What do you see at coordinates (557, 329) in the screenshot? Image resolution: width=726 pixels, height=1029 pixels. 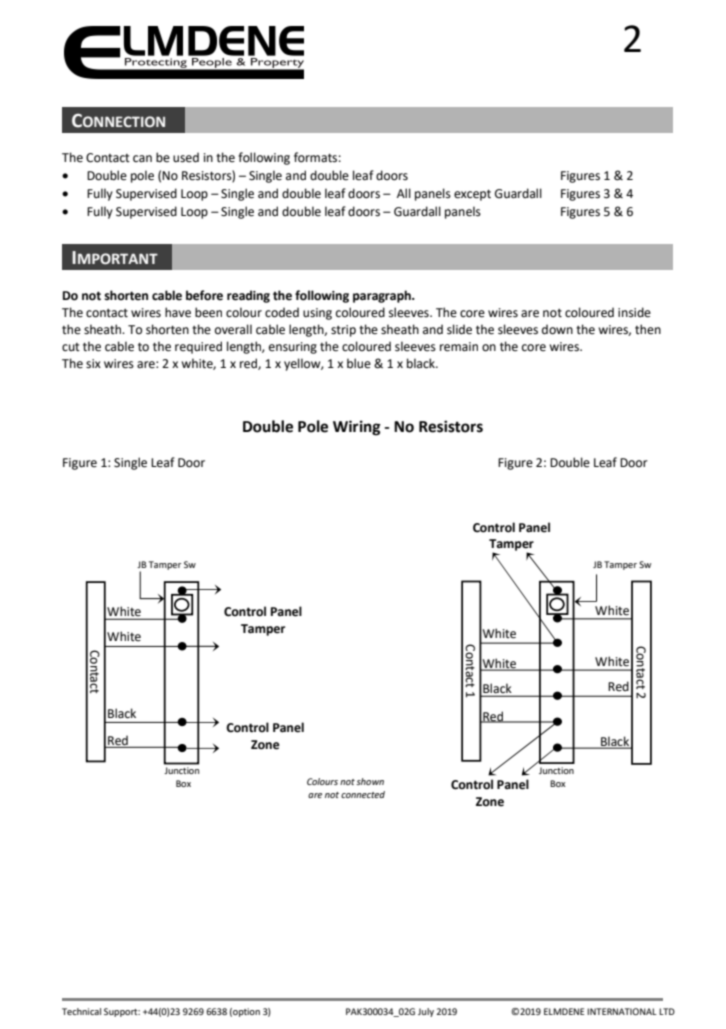 I see `down` at bounding box center [557, 329].
